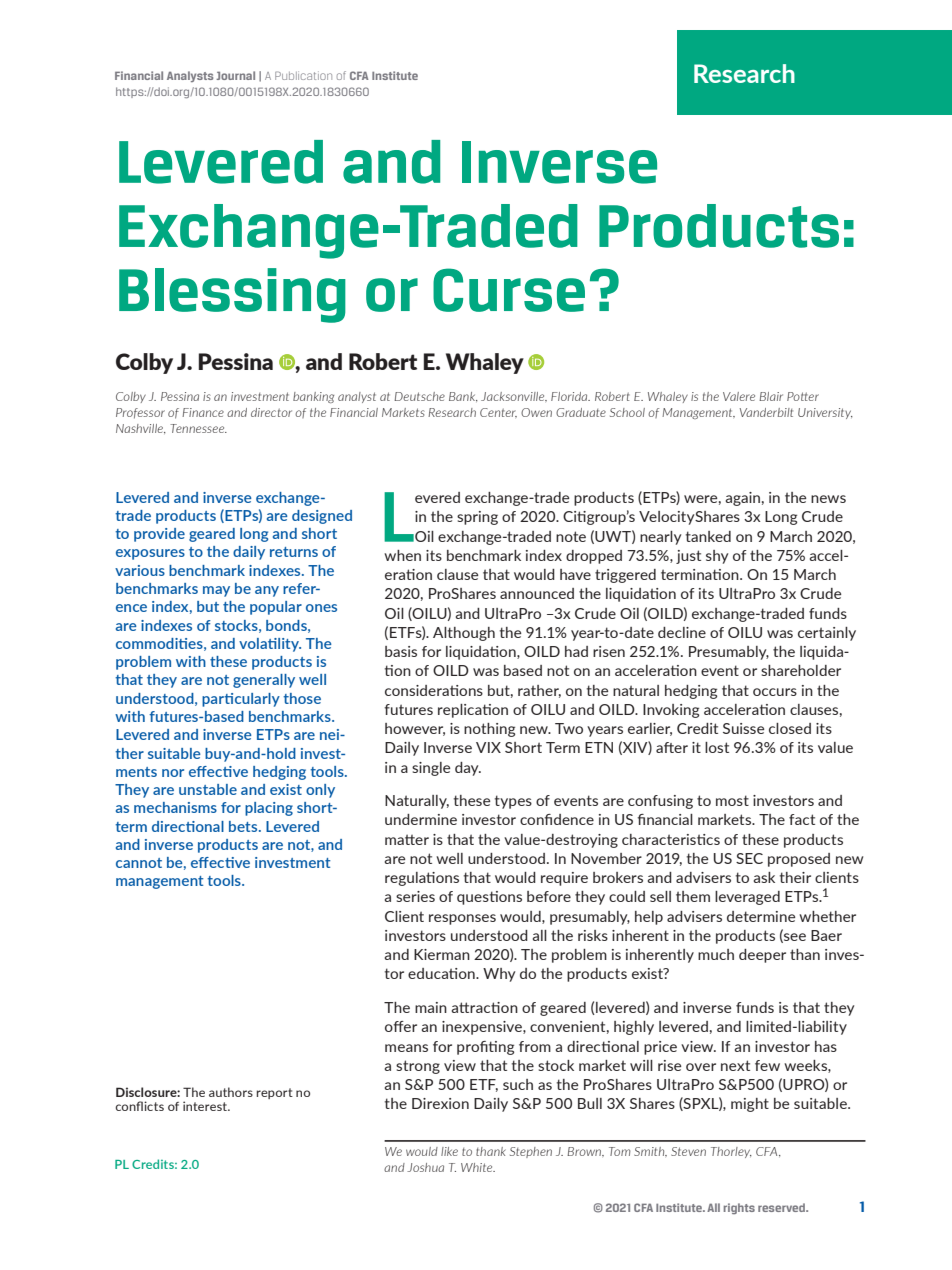 Image resolution: width=952 pixels, height=1270 pixels. Describe the element at coordinates (478, 1167) in the screenshot. I see `White` at that location.
